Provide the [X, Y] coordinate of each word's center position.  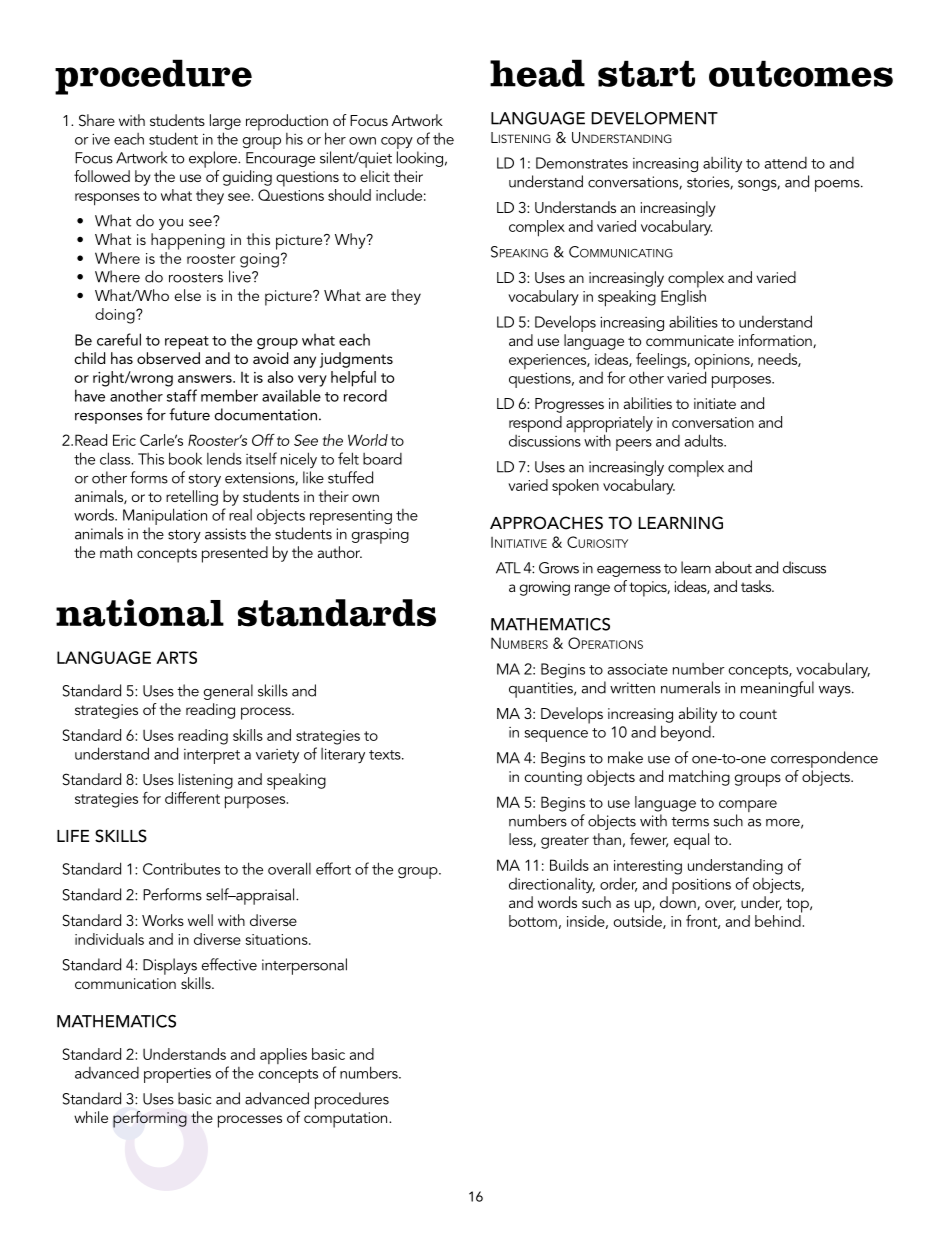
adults [705, 440]
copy [397, 144]
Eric [124, 440]
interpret [212, 756]
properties [177, 1075]
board [382, 459]
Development [654, 118]
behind [778, 921]
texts [386, 755]
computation [347, 1120]
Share [97, 120]
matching [699, 778]
